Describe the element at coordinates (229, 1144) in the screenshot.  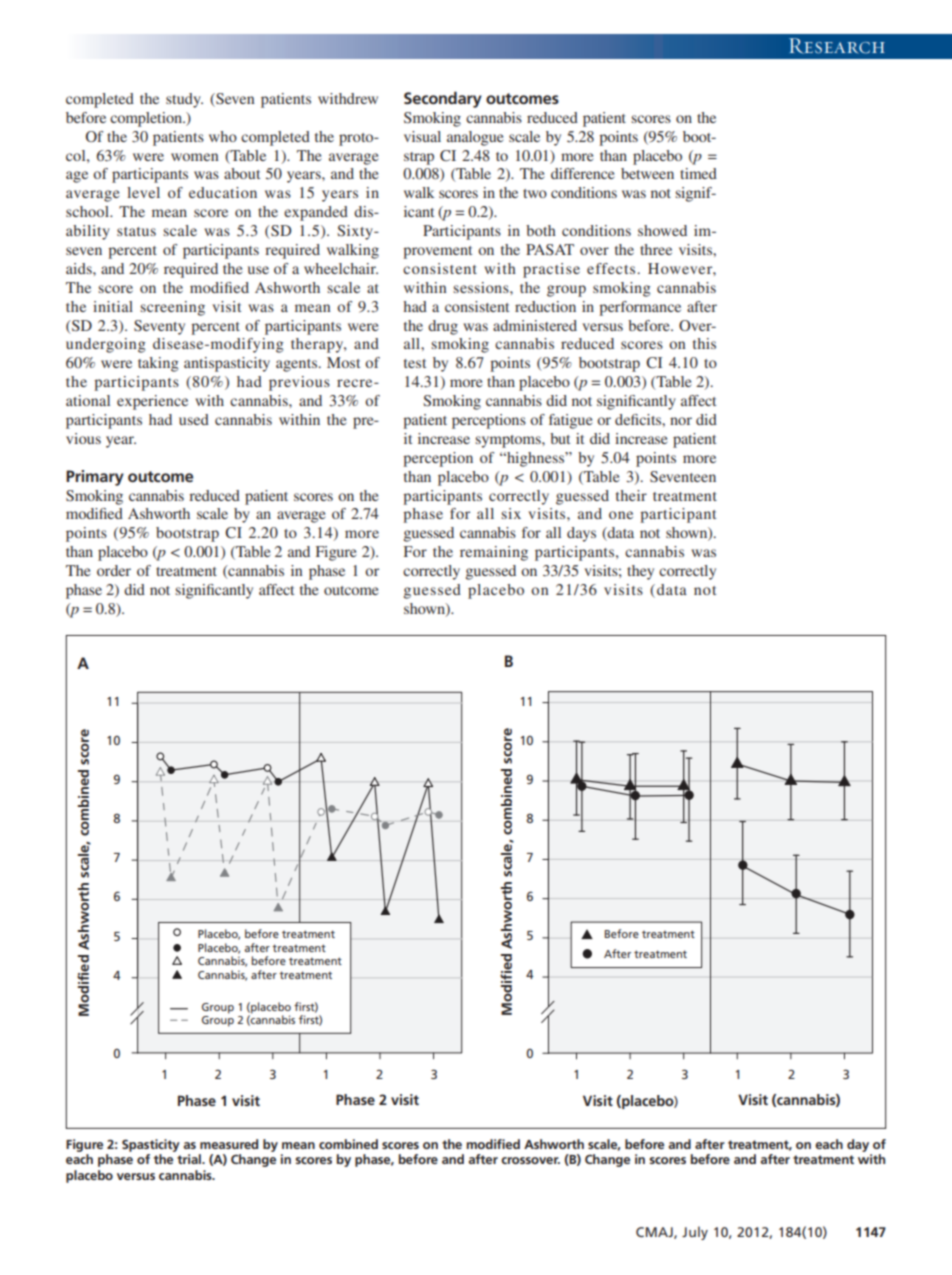
I see `measured` at that location.
